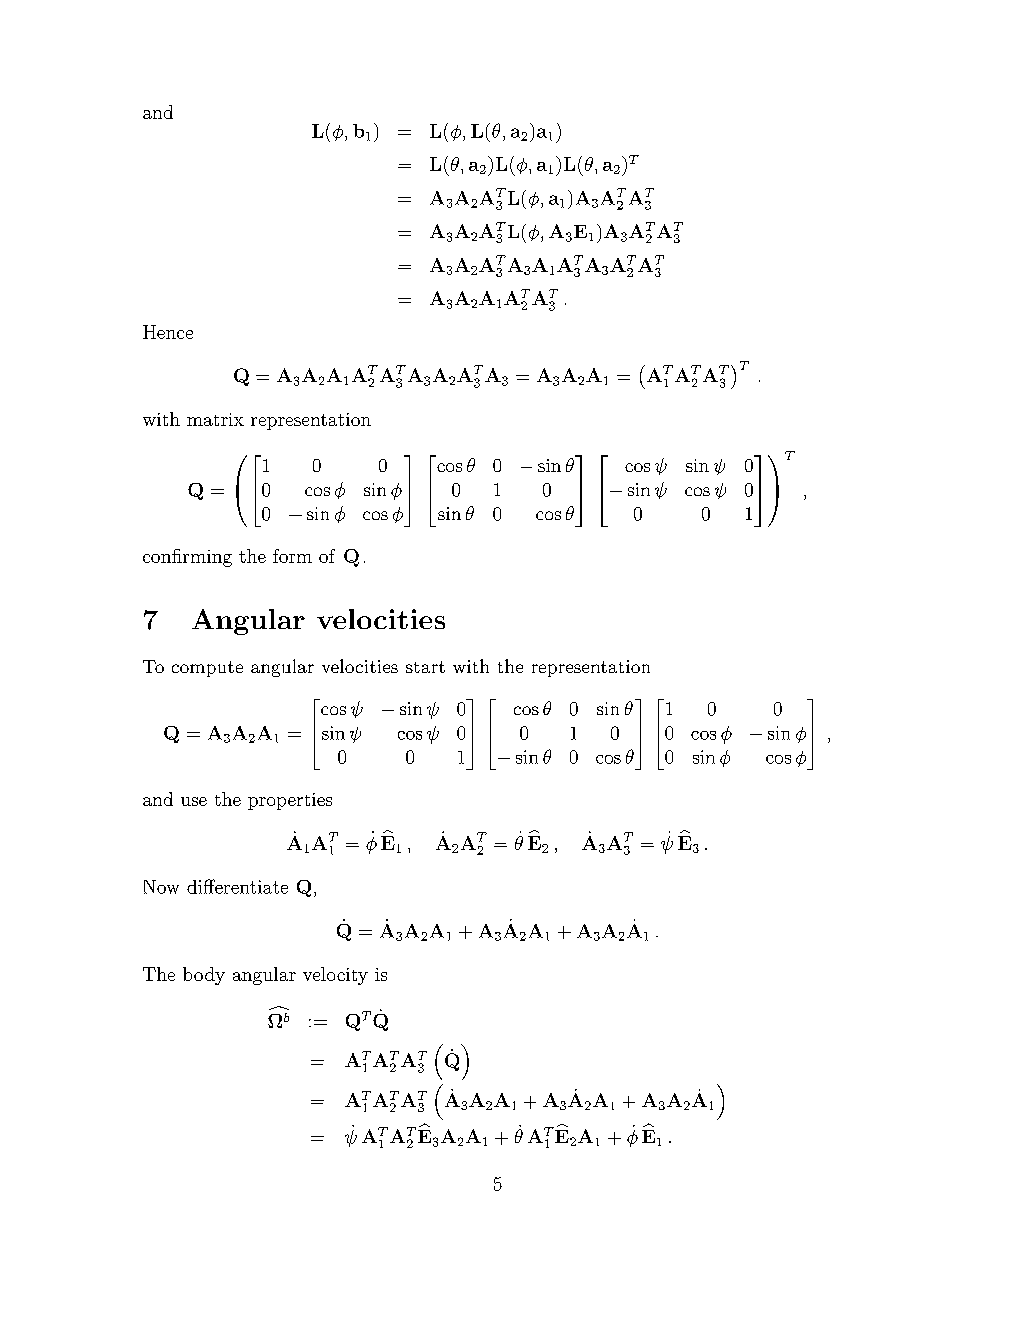 The width and height of the image is (1023, 1323). What do you see at coordinates (425, 667) in the image?
I see `start` at bounding box center [425, 667].
